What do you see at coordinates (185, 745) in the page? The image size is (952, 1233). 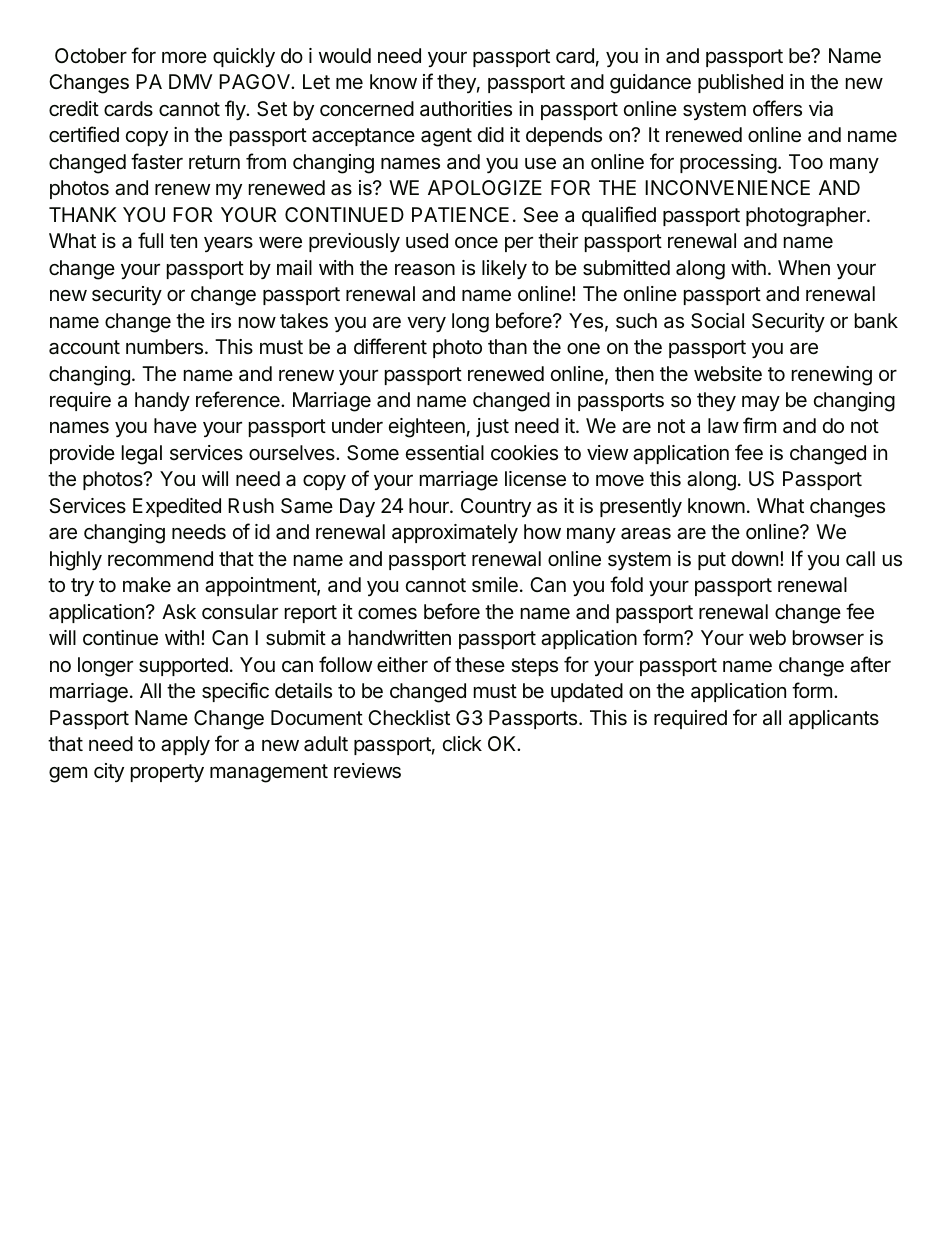 I see `apply` at bounding box center [185, 745].
